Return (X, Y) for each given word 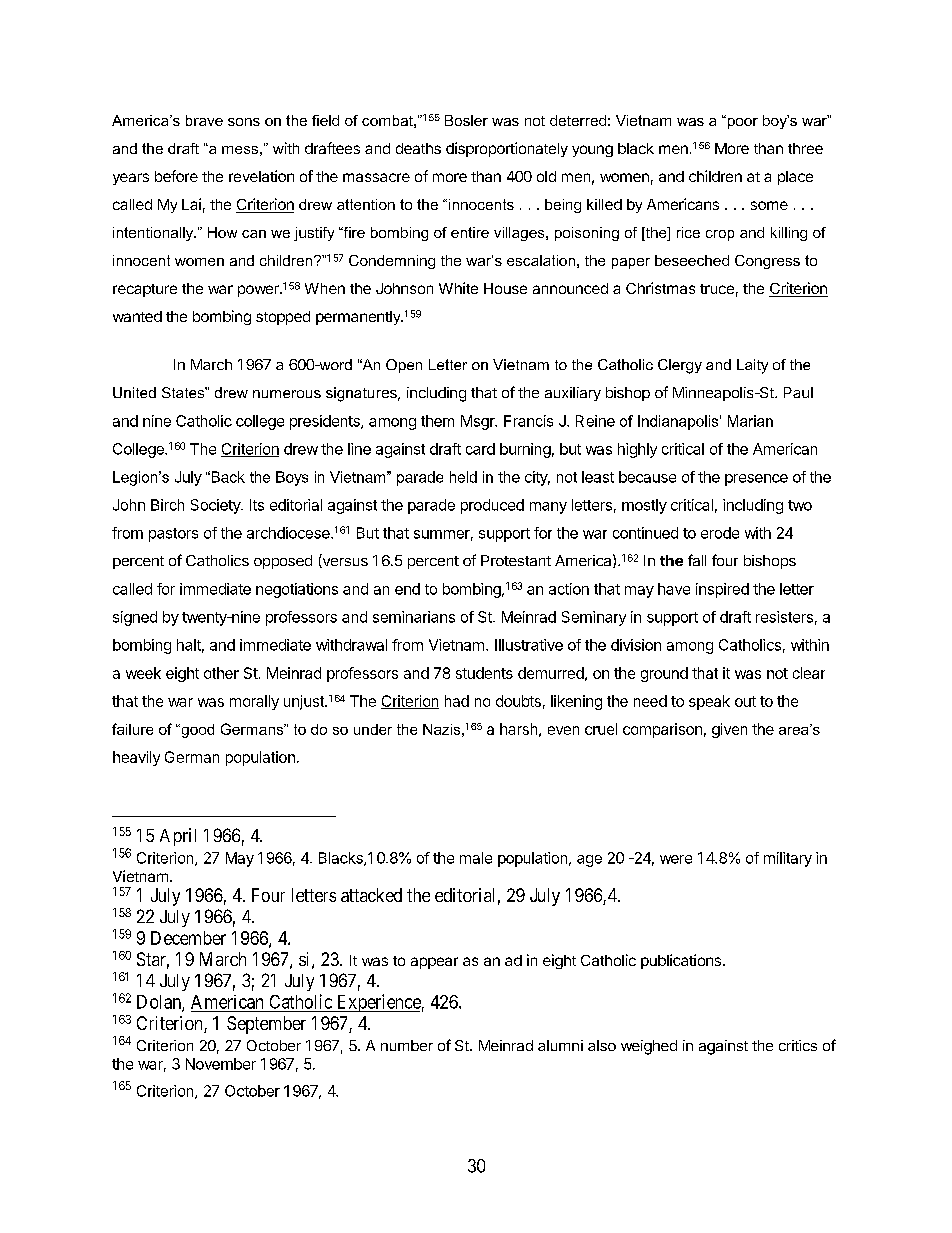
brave (204, 120)
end (407, 589)
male (476, 858)
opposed (283, 562)
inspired (722, 590)
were (676, 859)
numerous (287, 394)
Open (404, 366)
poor (741, 122)
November (221, 1064)
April (178, 837)
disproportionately (507, 149)
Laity (752, 366)
